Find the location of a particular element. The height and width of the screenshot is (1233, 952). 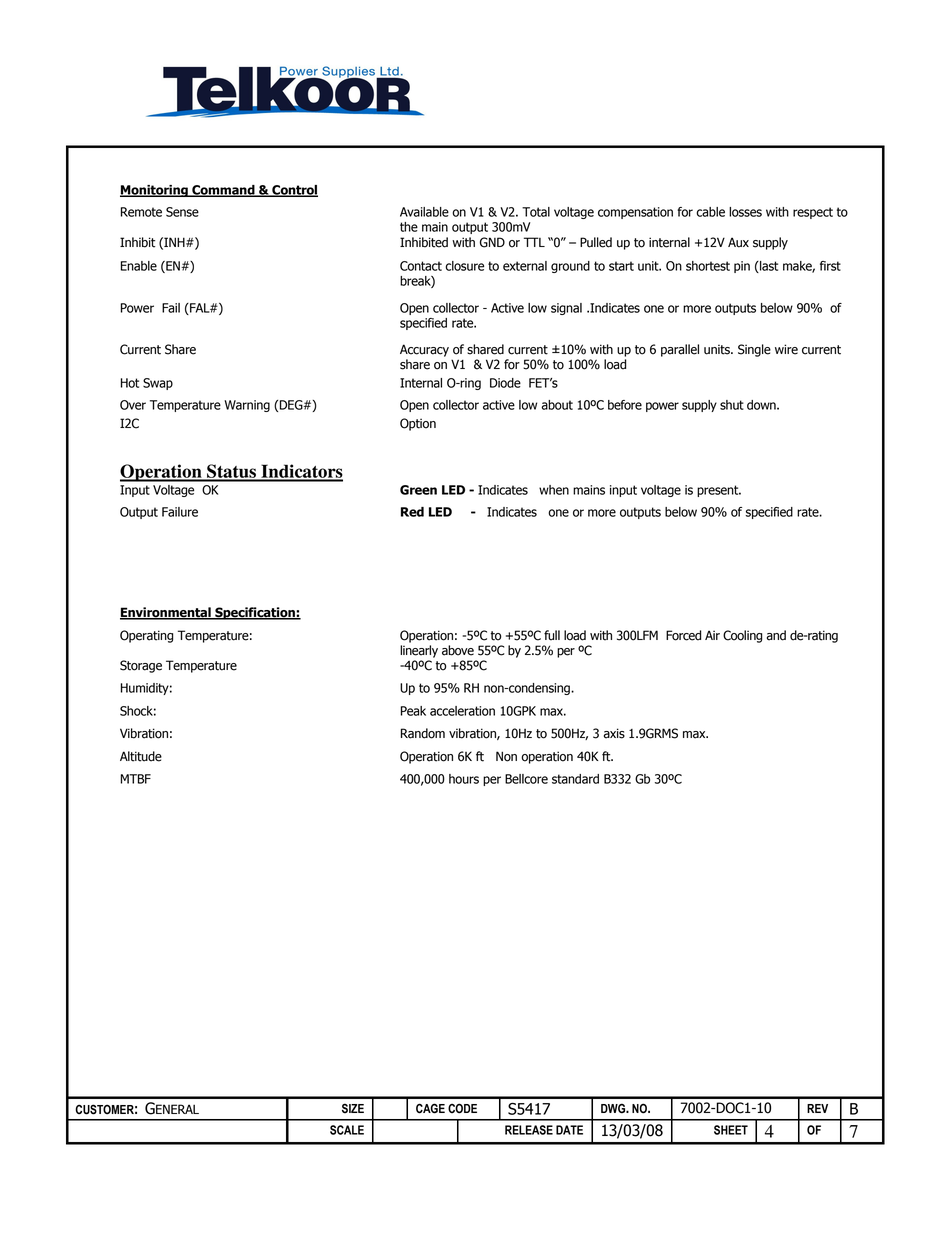

losses is located at coordinates (745, 212).
